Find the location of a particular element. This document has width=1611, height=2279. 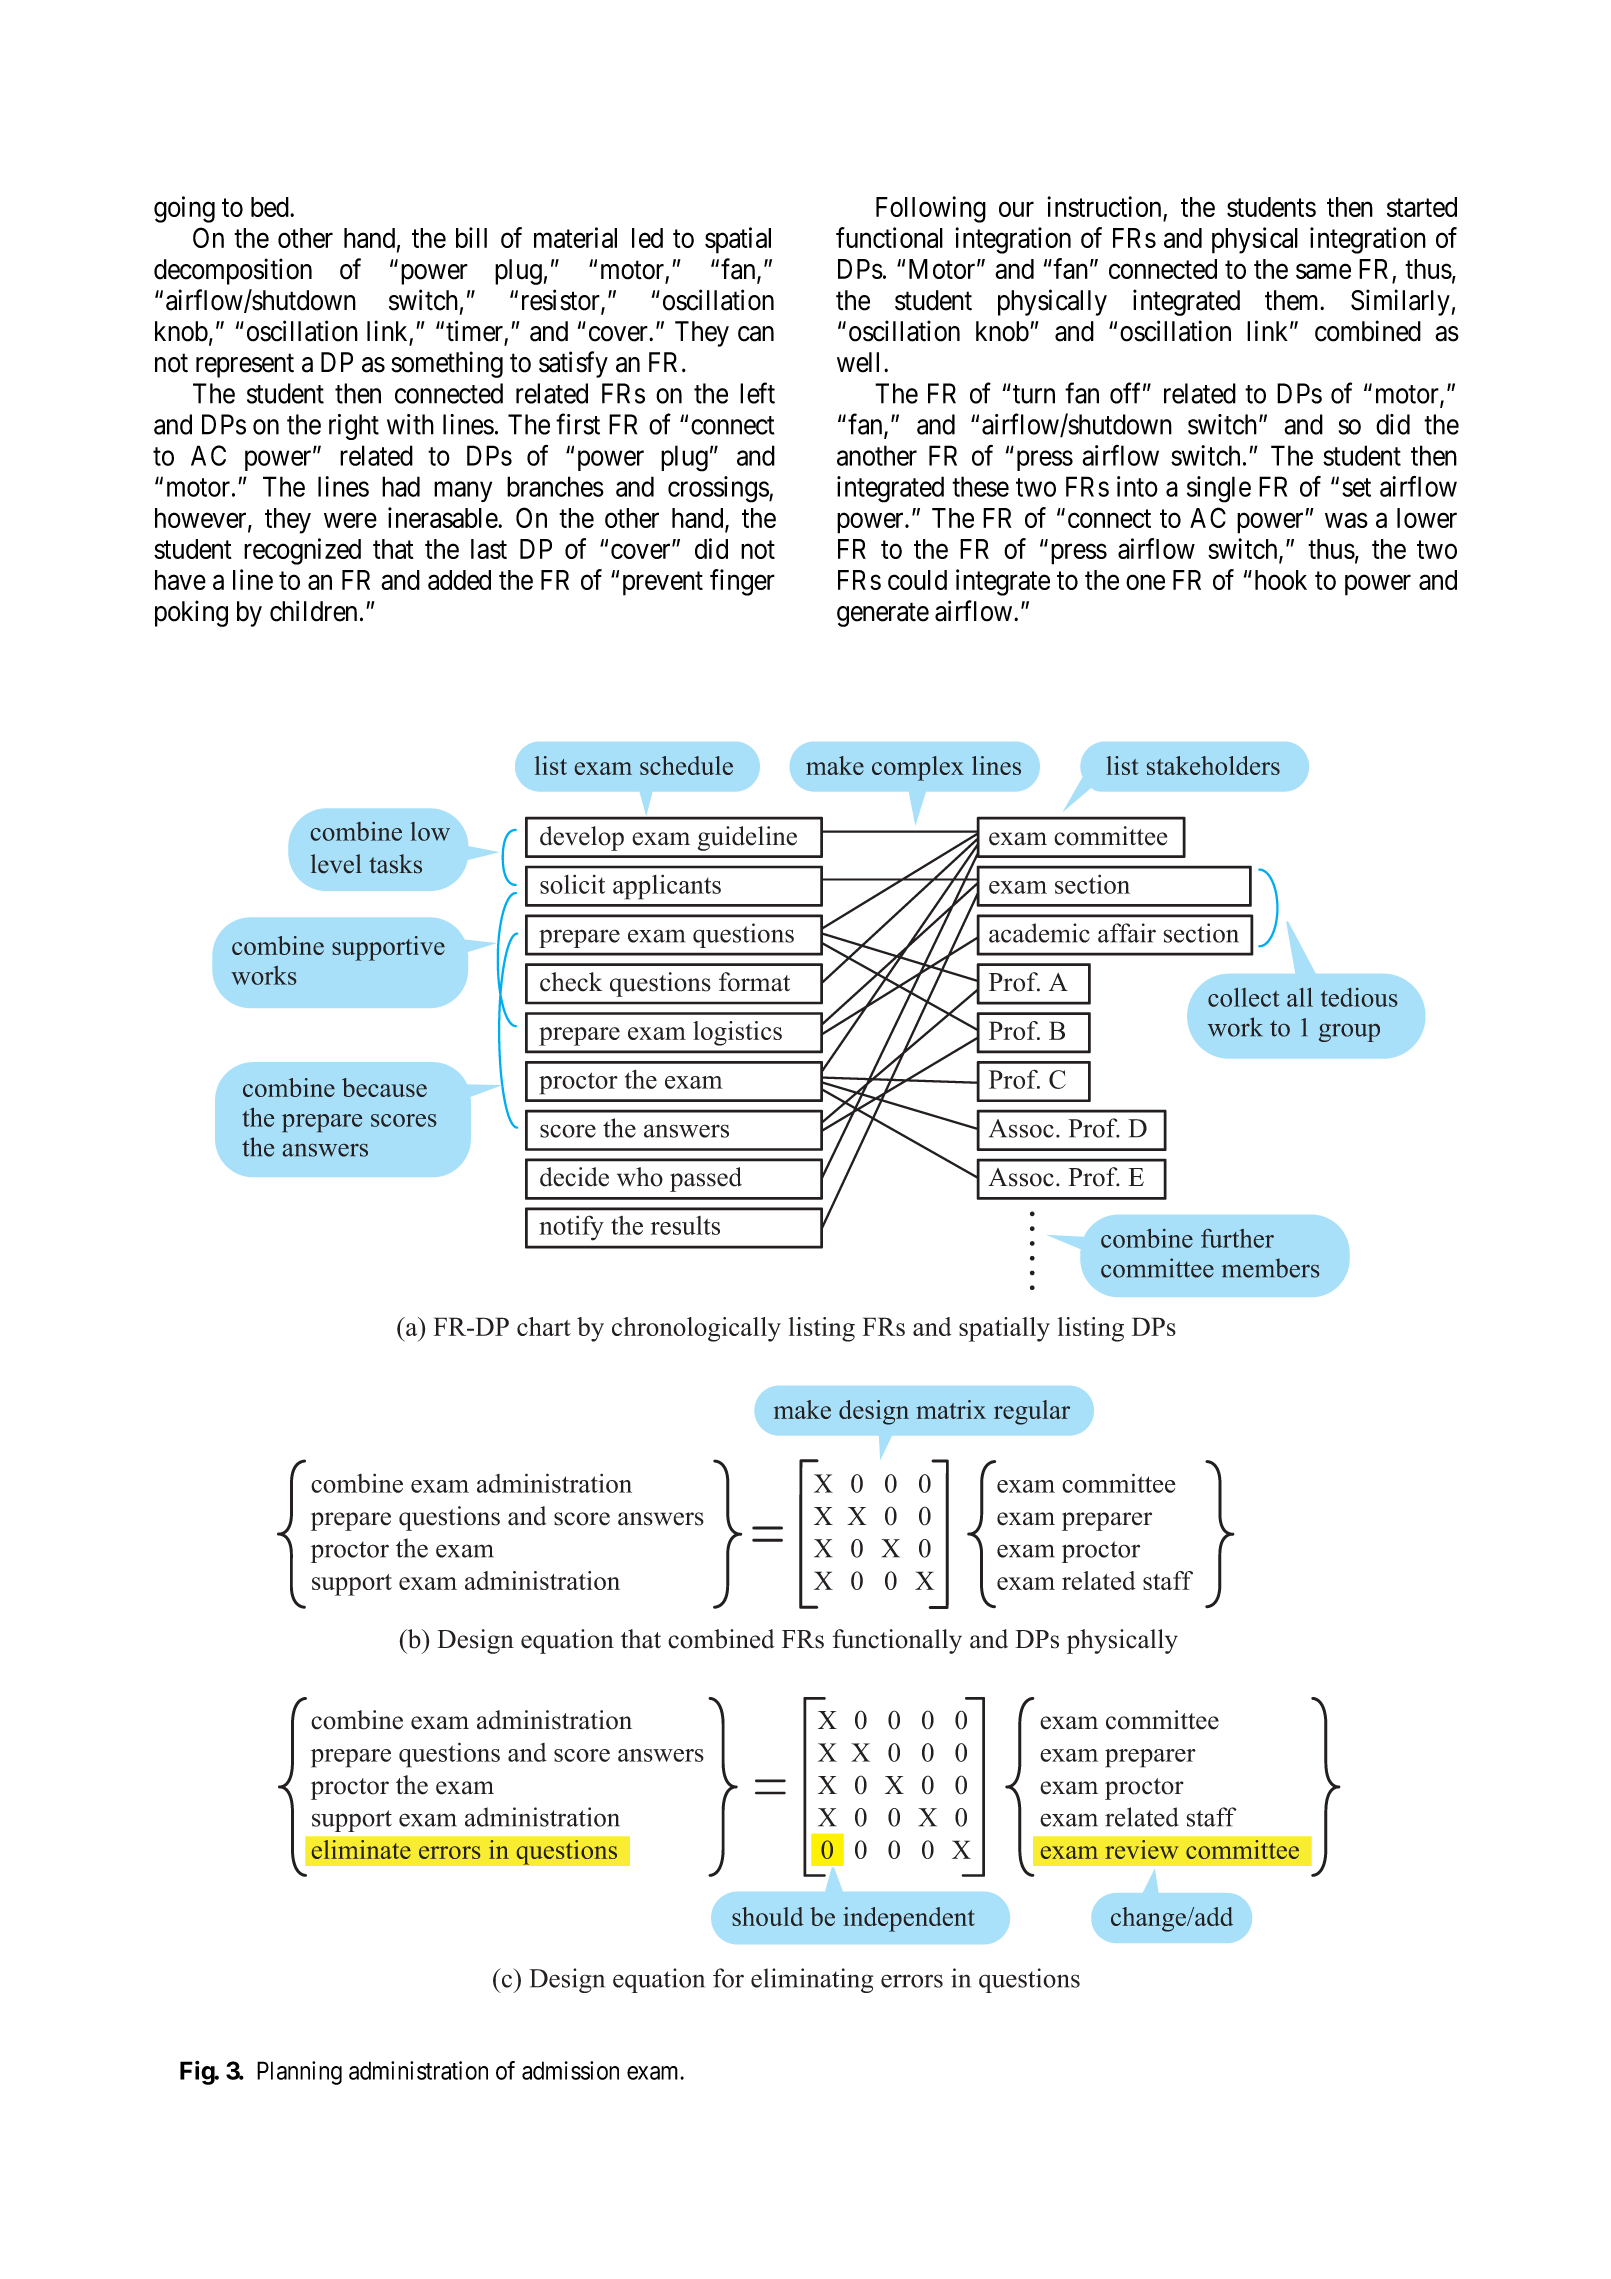

further is located at coordinates (1237, 1238).
